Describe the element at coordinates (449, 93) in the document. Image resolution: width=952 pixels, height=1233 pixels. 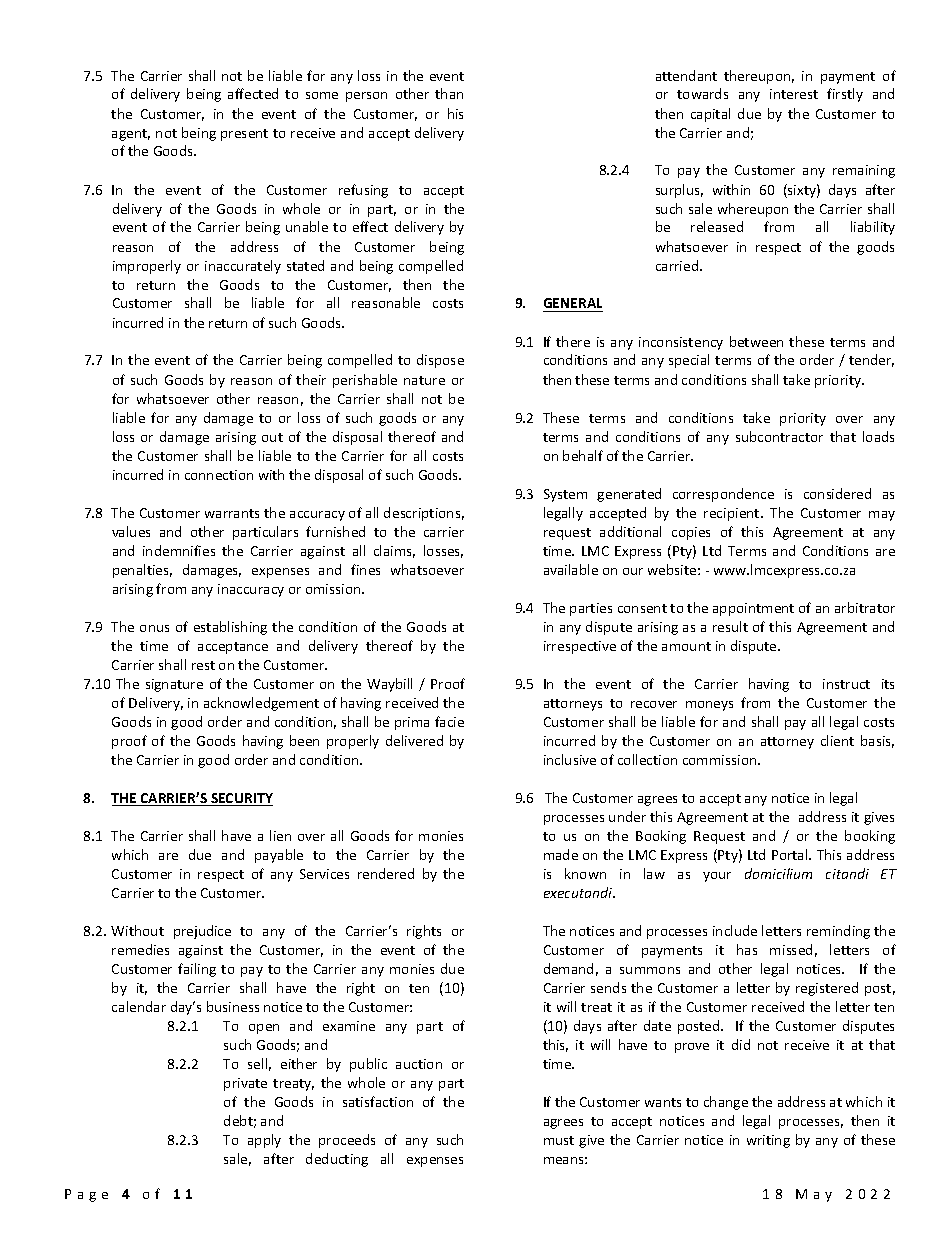
I see `than` at that location.
